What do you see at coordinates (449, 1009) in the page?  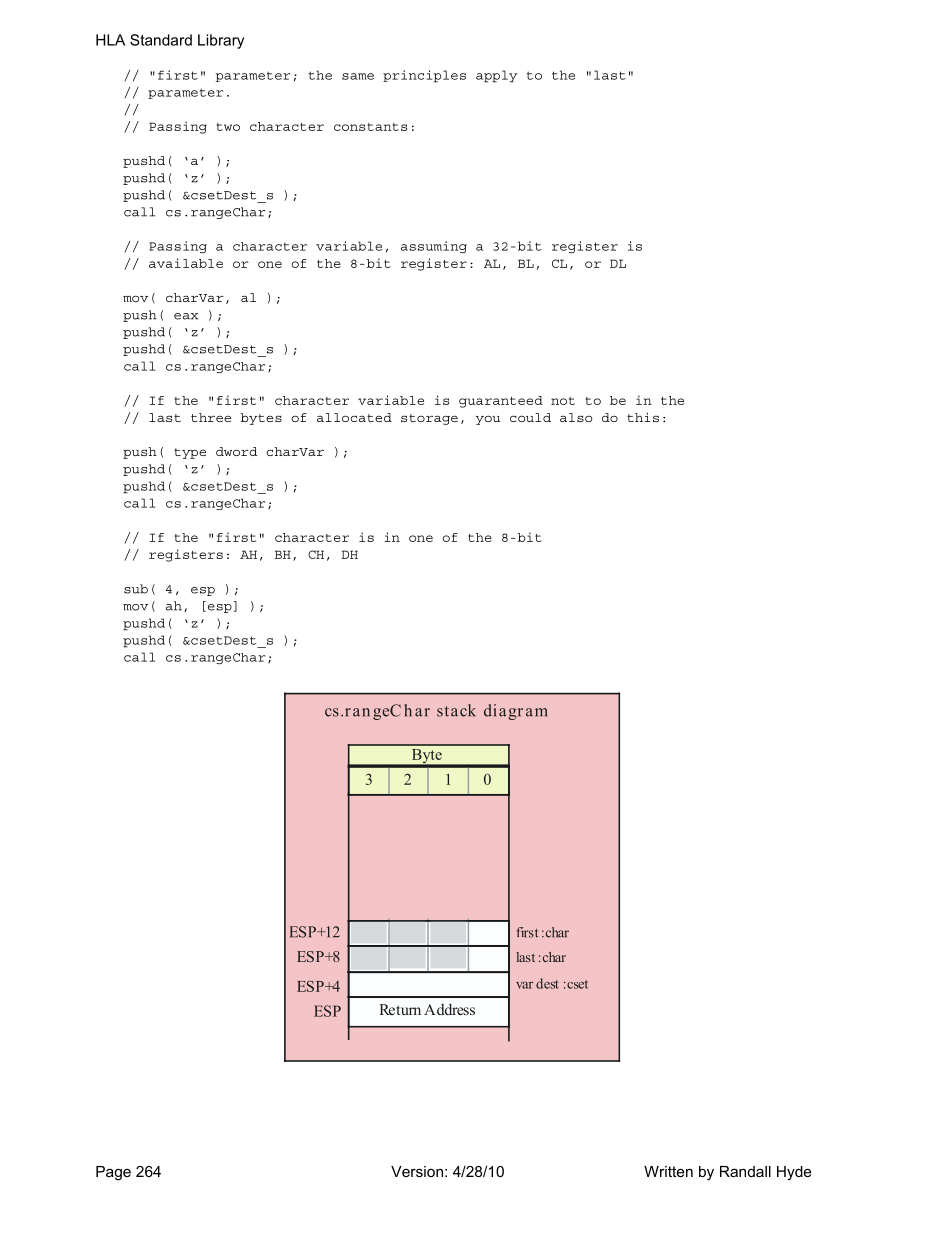 I see `Address` at bounding box center [449, 1009].
